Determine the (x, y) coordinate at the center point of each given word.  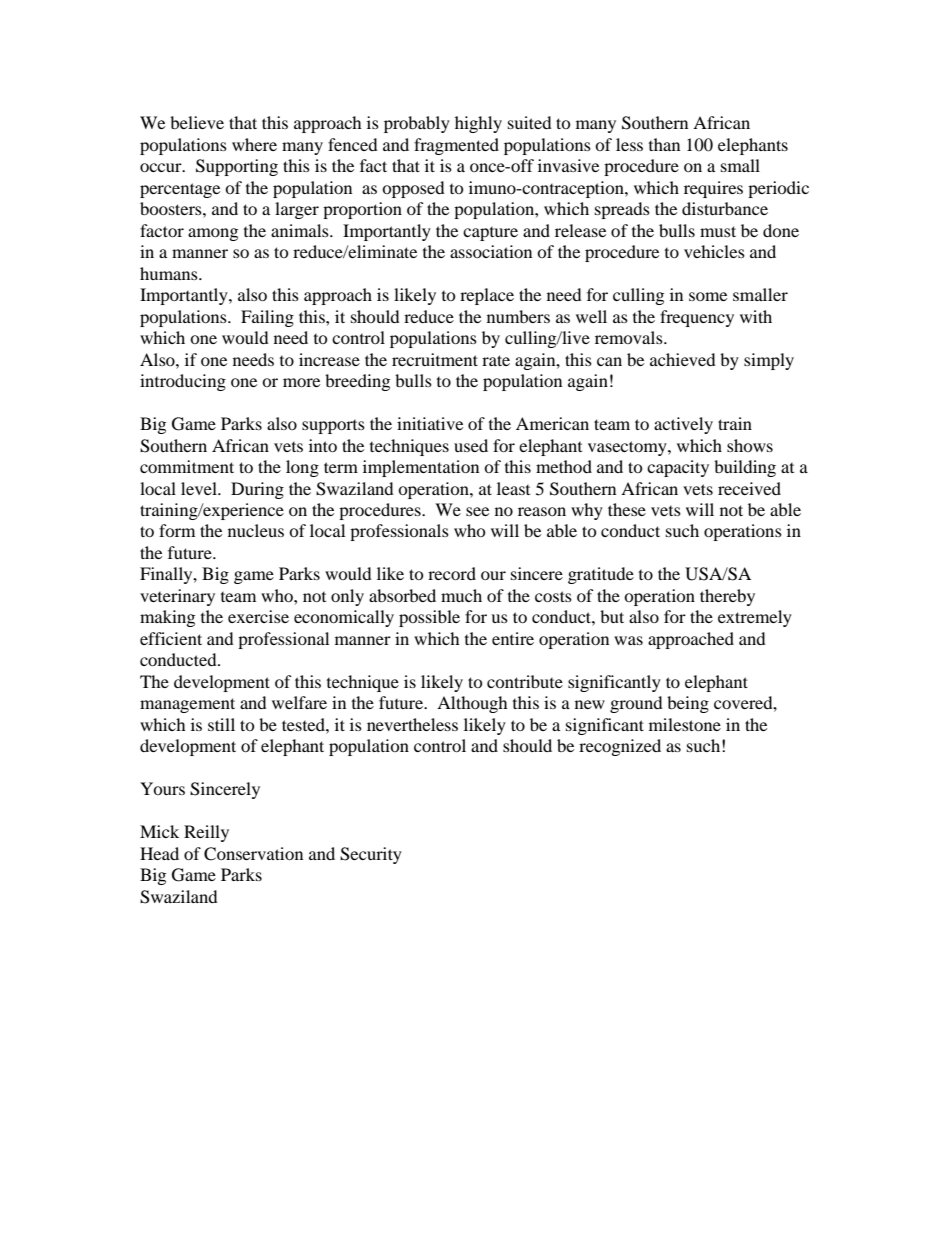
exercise (258, 616)
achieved (683, 359)
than (664, 144)
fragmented (456, 146)
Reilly (206, 833)
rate (496, 360)
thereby (727, 597)
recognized (620, 747)
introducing (183, 382)
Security (371, 855)
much (461, 595)
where (254, 144)
